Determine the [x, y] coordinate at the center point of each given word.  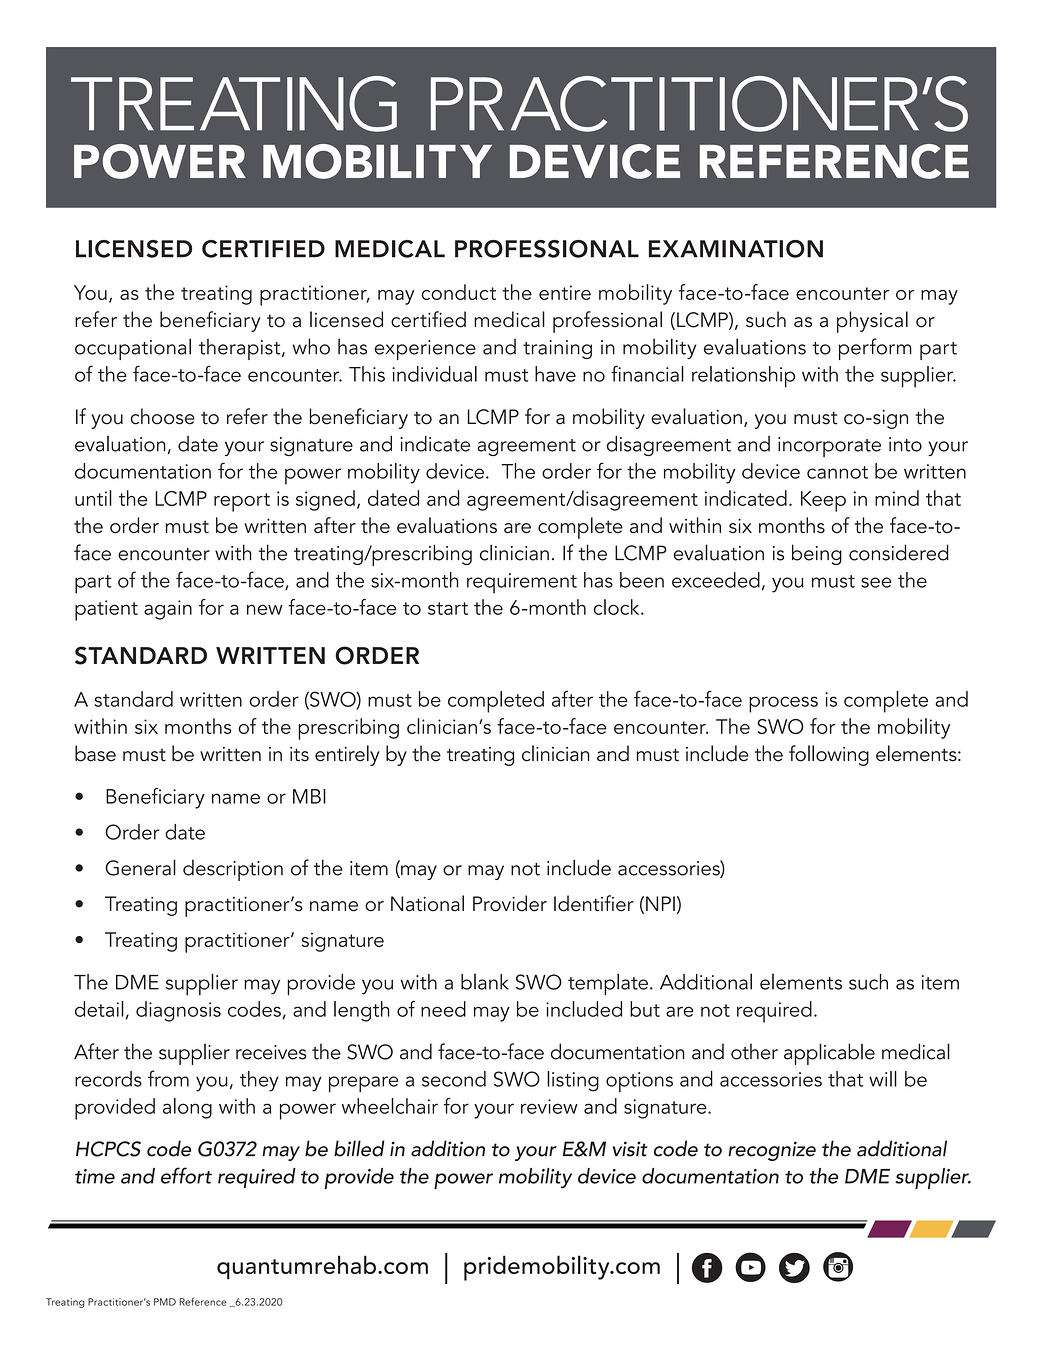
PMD [165, 1302]
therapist [241, 349]
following [829, 755]
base [95, 753]
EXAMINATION [736, 249]
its [299, 754]
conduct [458, 292]
